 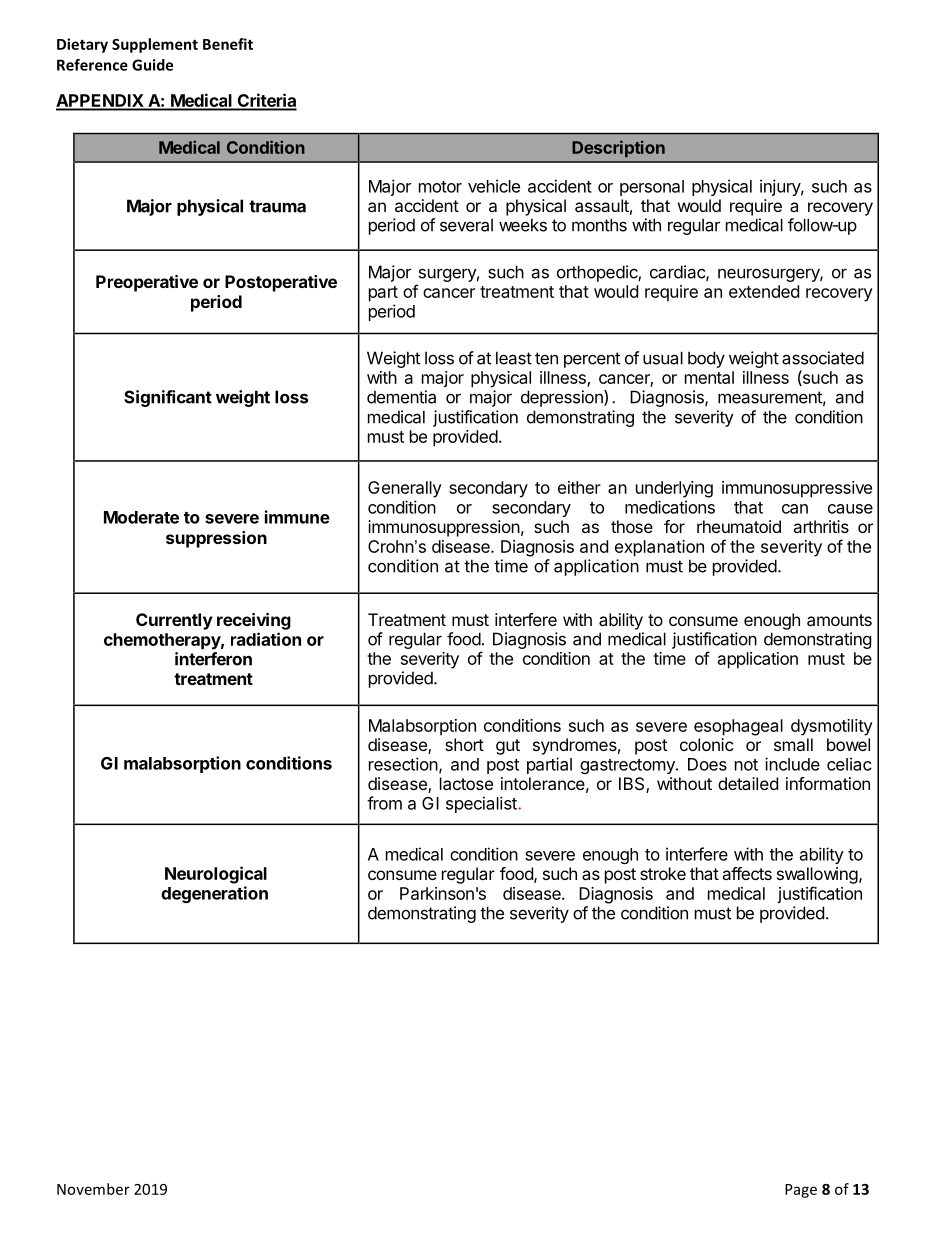 What do you see at coordinates (152, 65) in the screenshot?
I see `Guide` at bounding box center [152, 65].
